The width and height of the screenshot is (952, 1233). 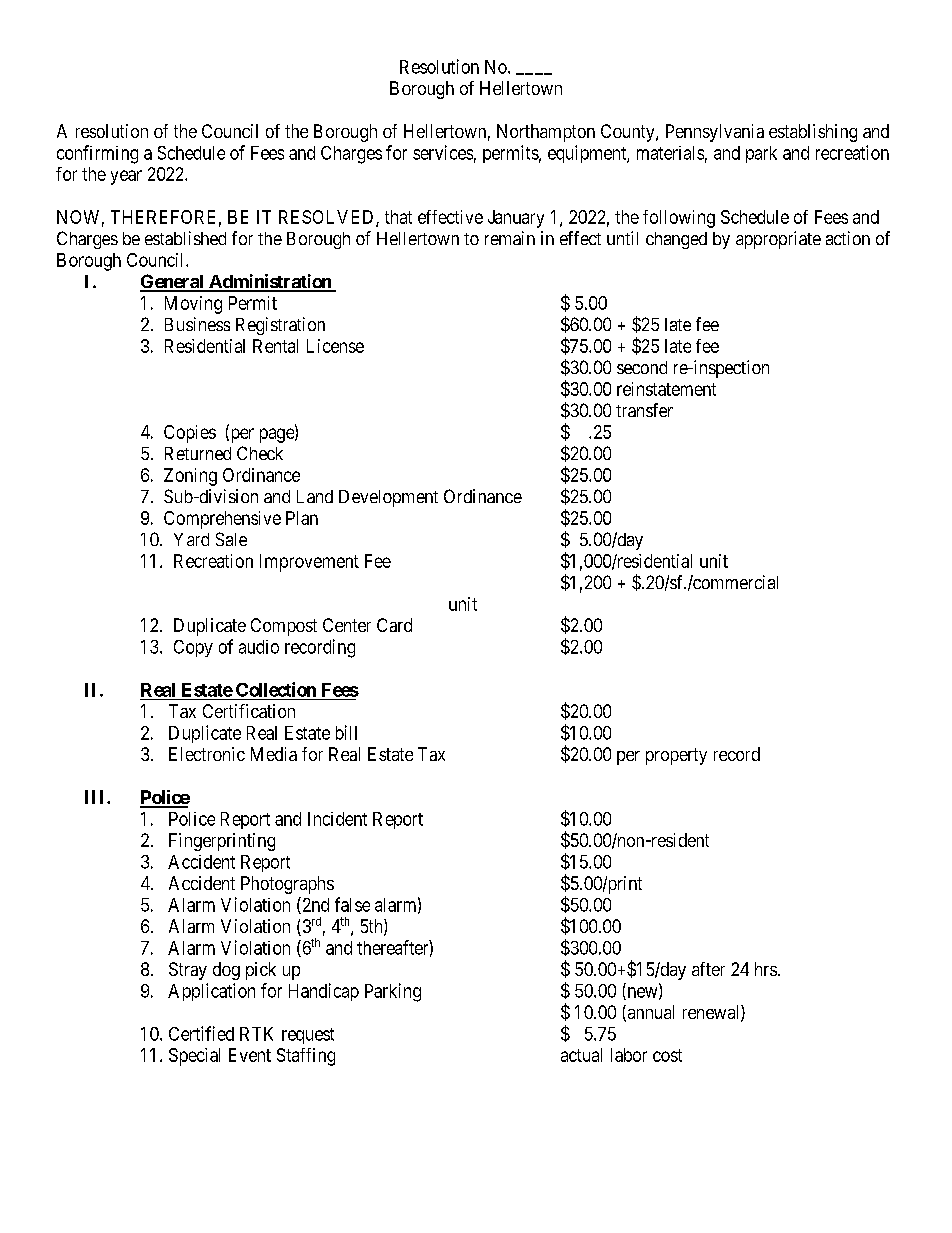 What do you see at coordinates (443, 152) in the screenshot?
I see `services` at bounding box center [443, 152].
